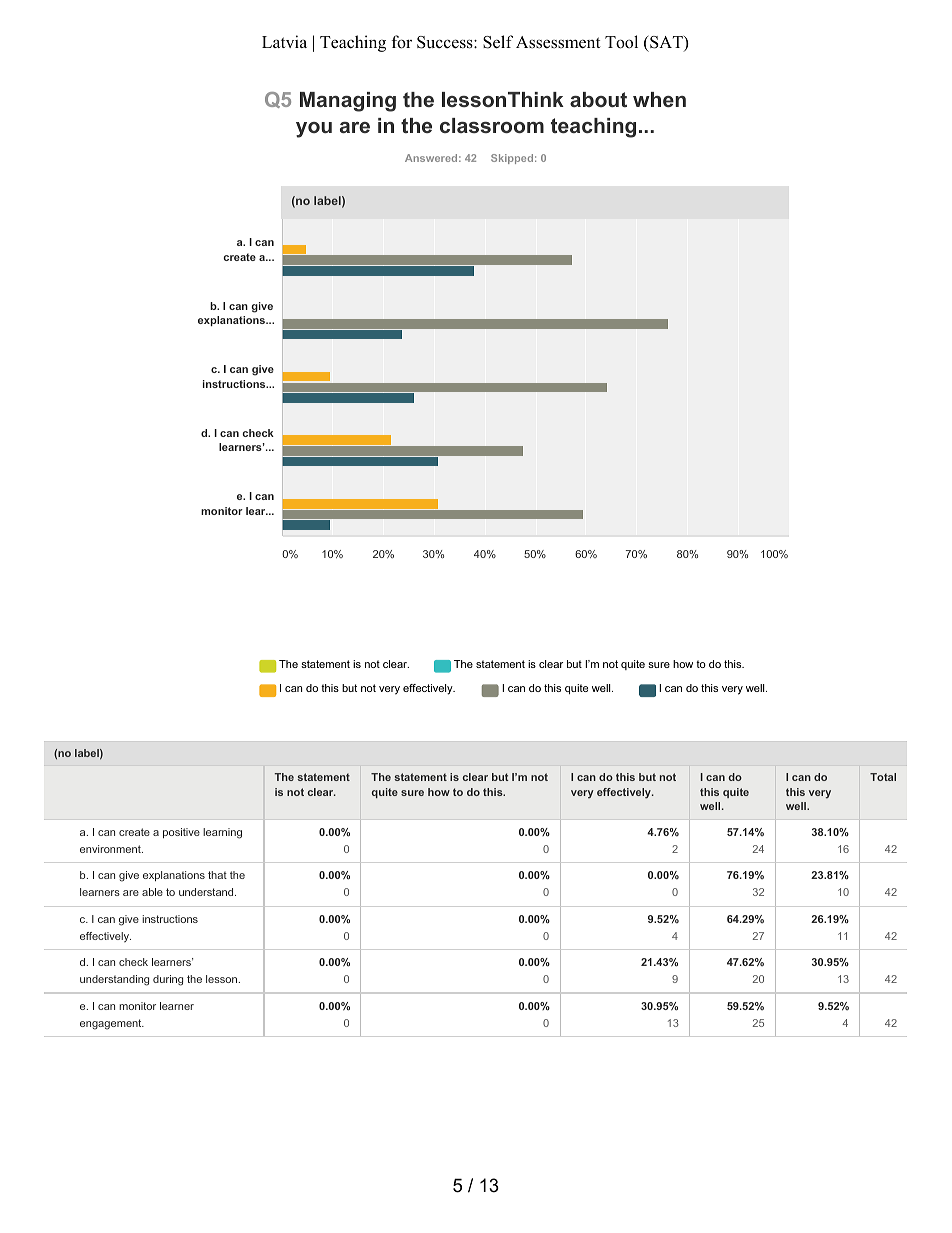  What do you see at coordinates (348, 102) in the screenshot?
I see `Managing` at bounding box center [348, 102].
